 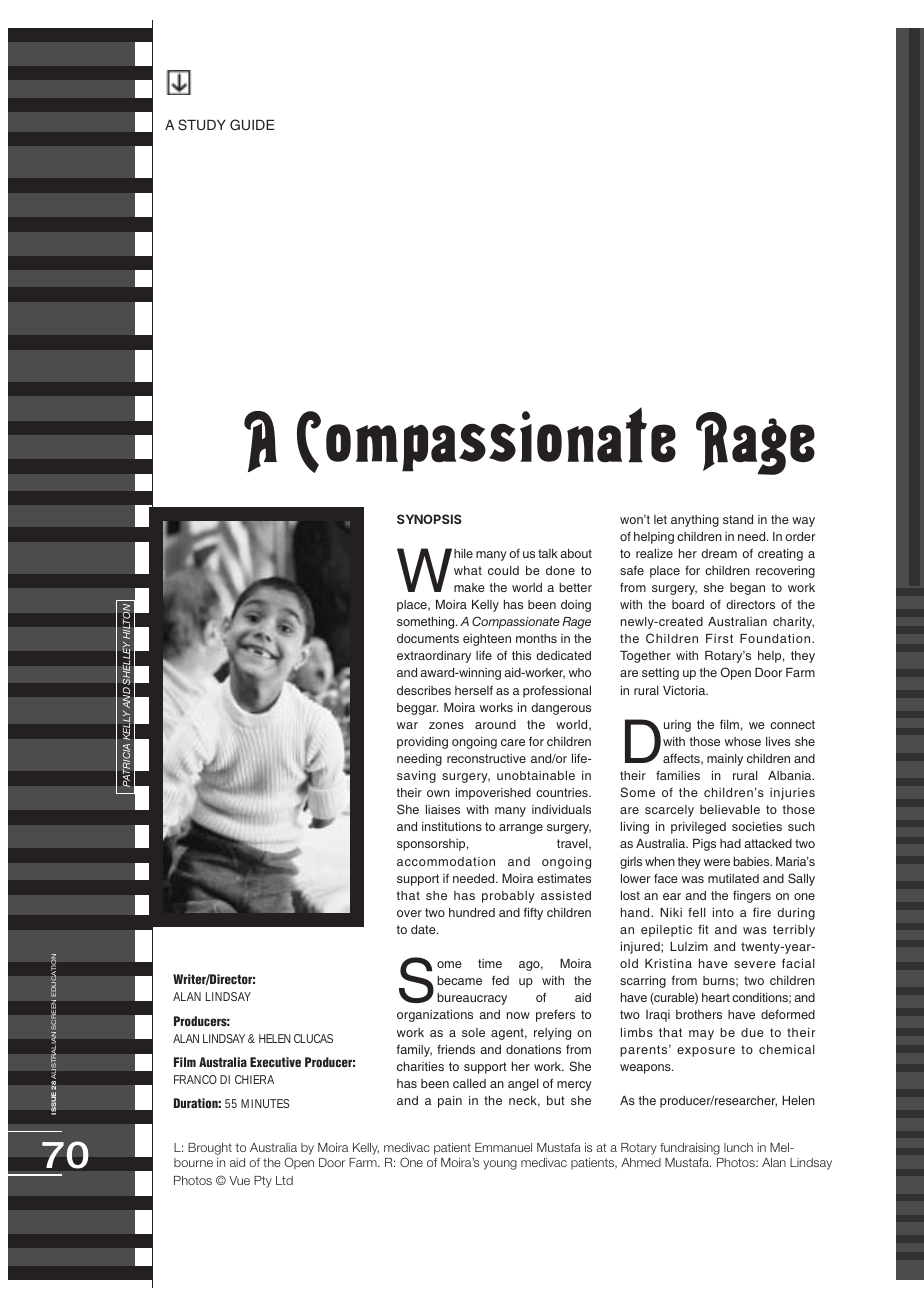 What do you see at coordinates (723, 912) in the screenshot?
I see `into` at bounding box center [723, 912].
